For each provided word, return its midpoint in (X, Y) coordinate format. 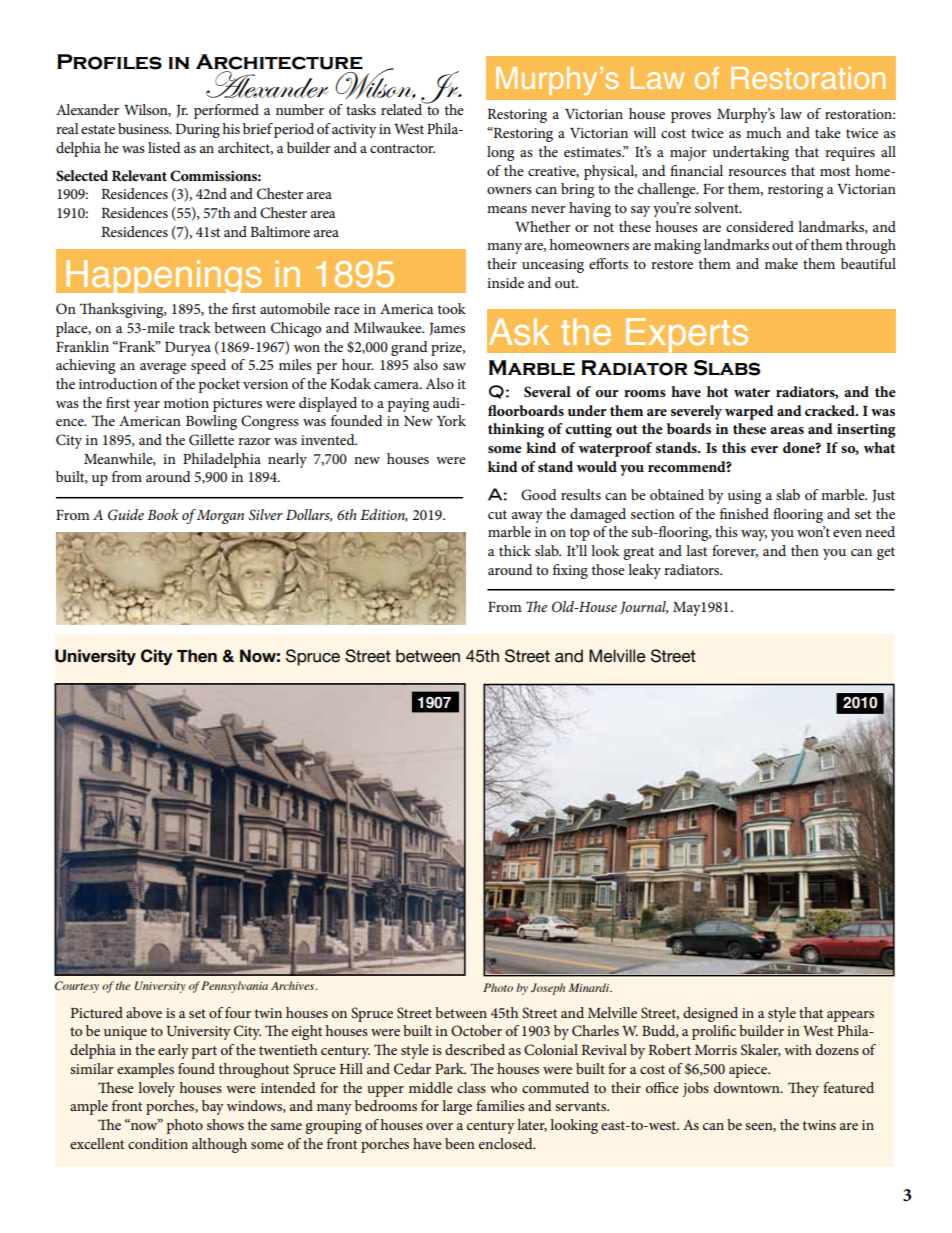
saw (454, 366)
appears (850, 1016)
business (144, 128)
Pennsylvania (234, 987)
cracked (831, 410)
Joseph (548, 989)
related (403, 108)
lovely (156, 1089)
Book (162, 514)
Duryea (188, 349)
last (696, 550)
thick (515, 550)
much (763, 132)
